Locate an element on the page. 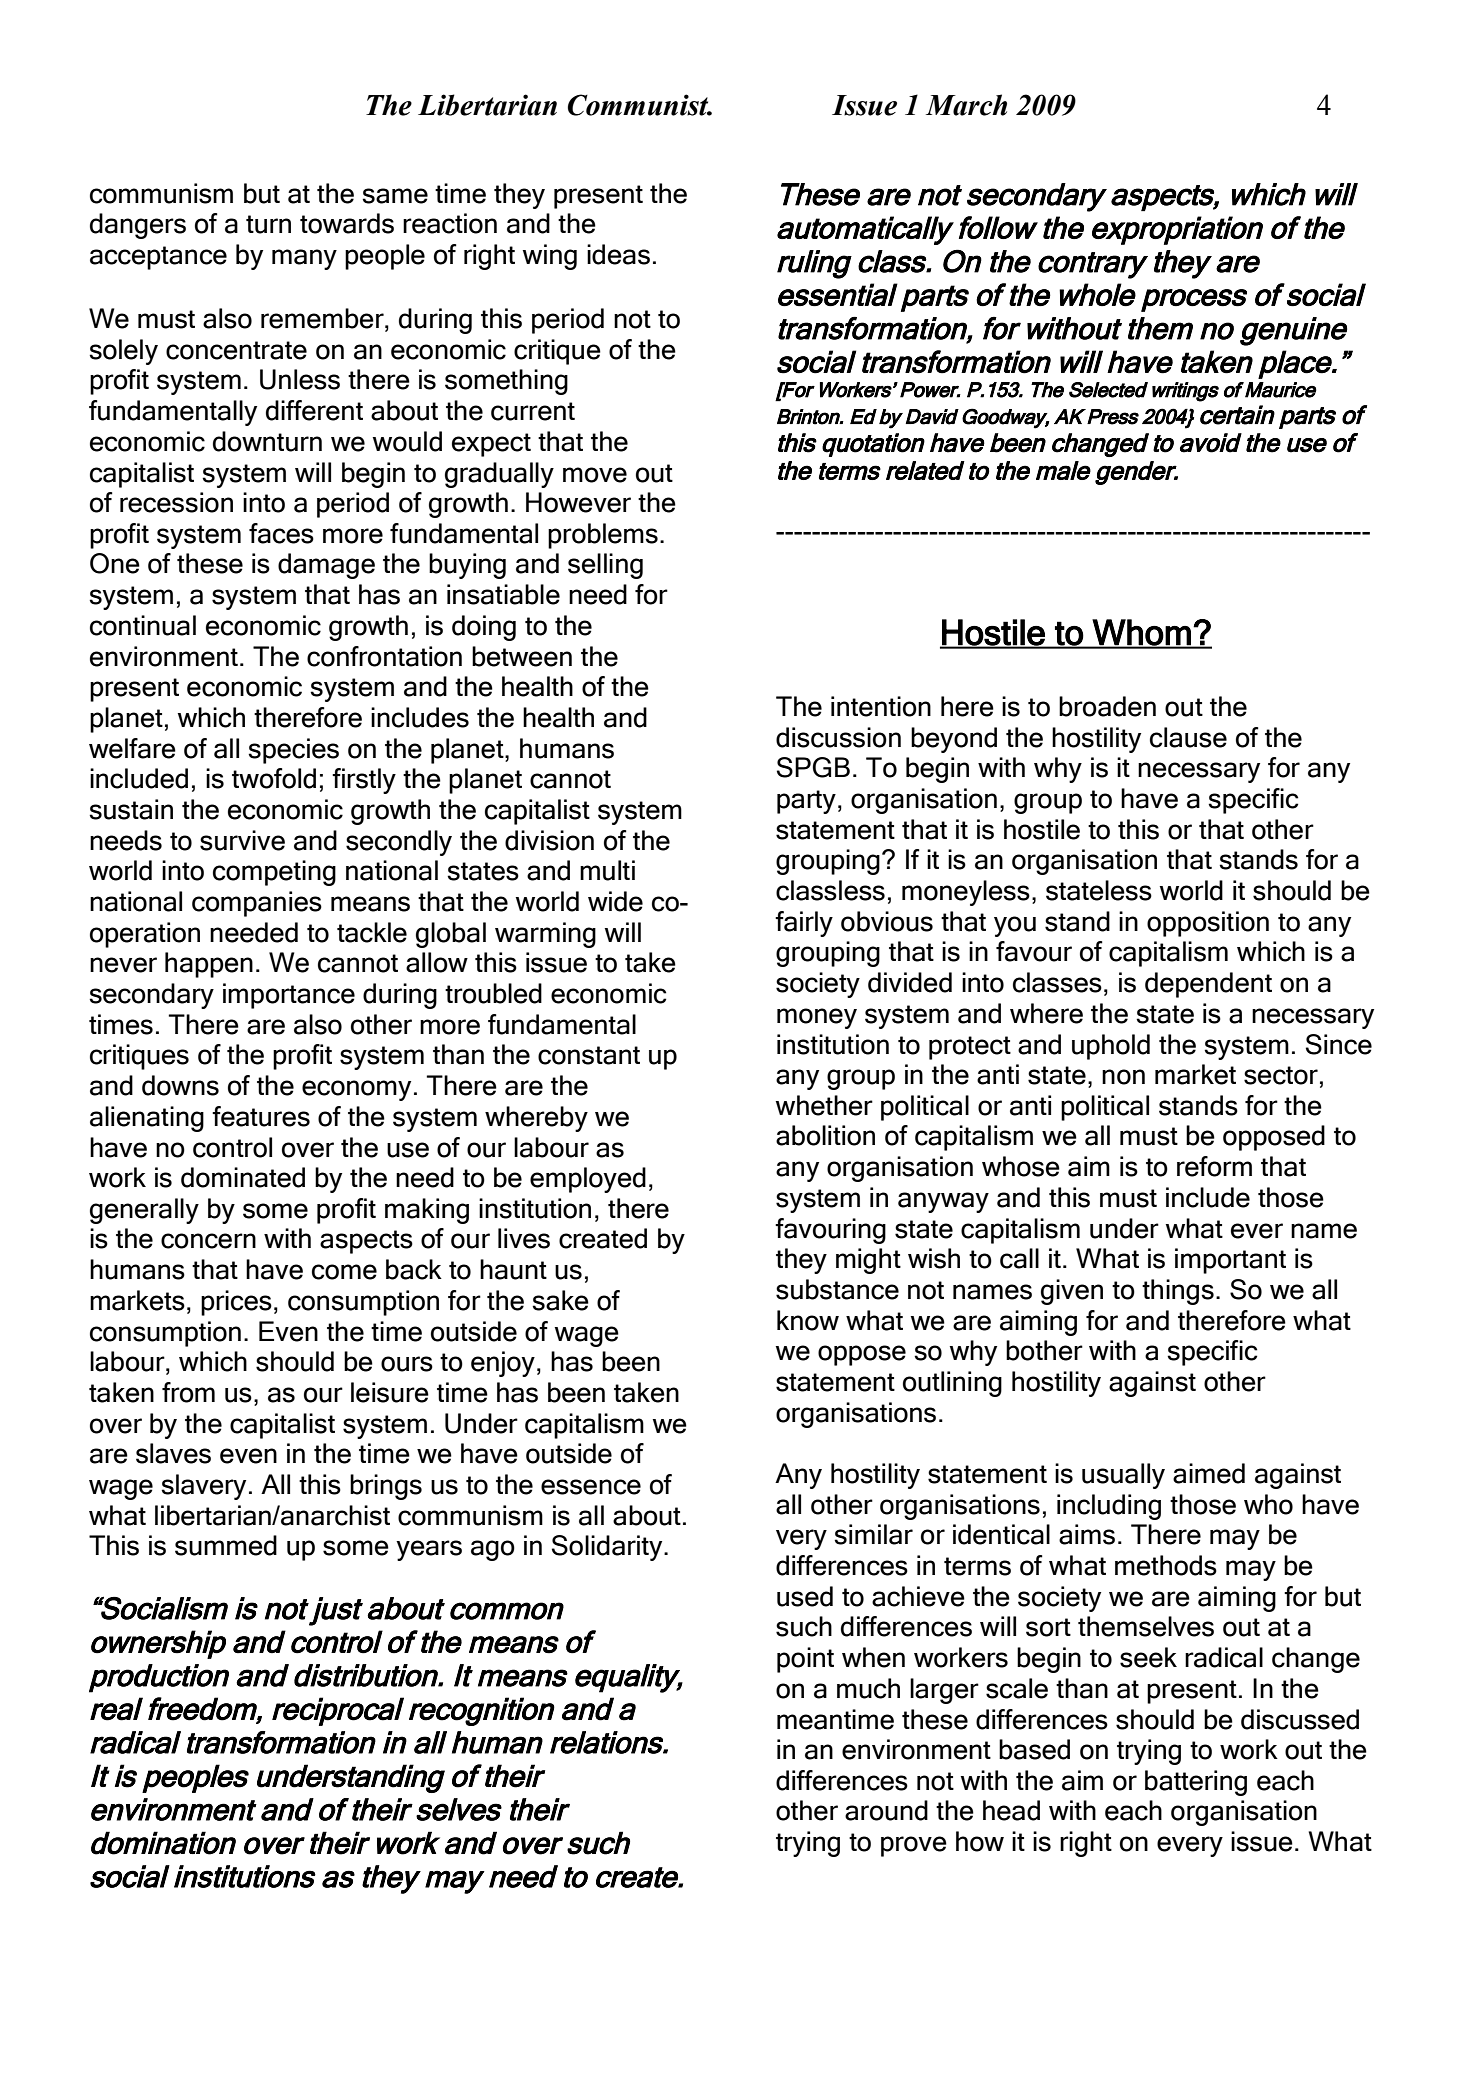 The height and width of the image is (2075, 1467). towards is located at coordinates (347, 223).
